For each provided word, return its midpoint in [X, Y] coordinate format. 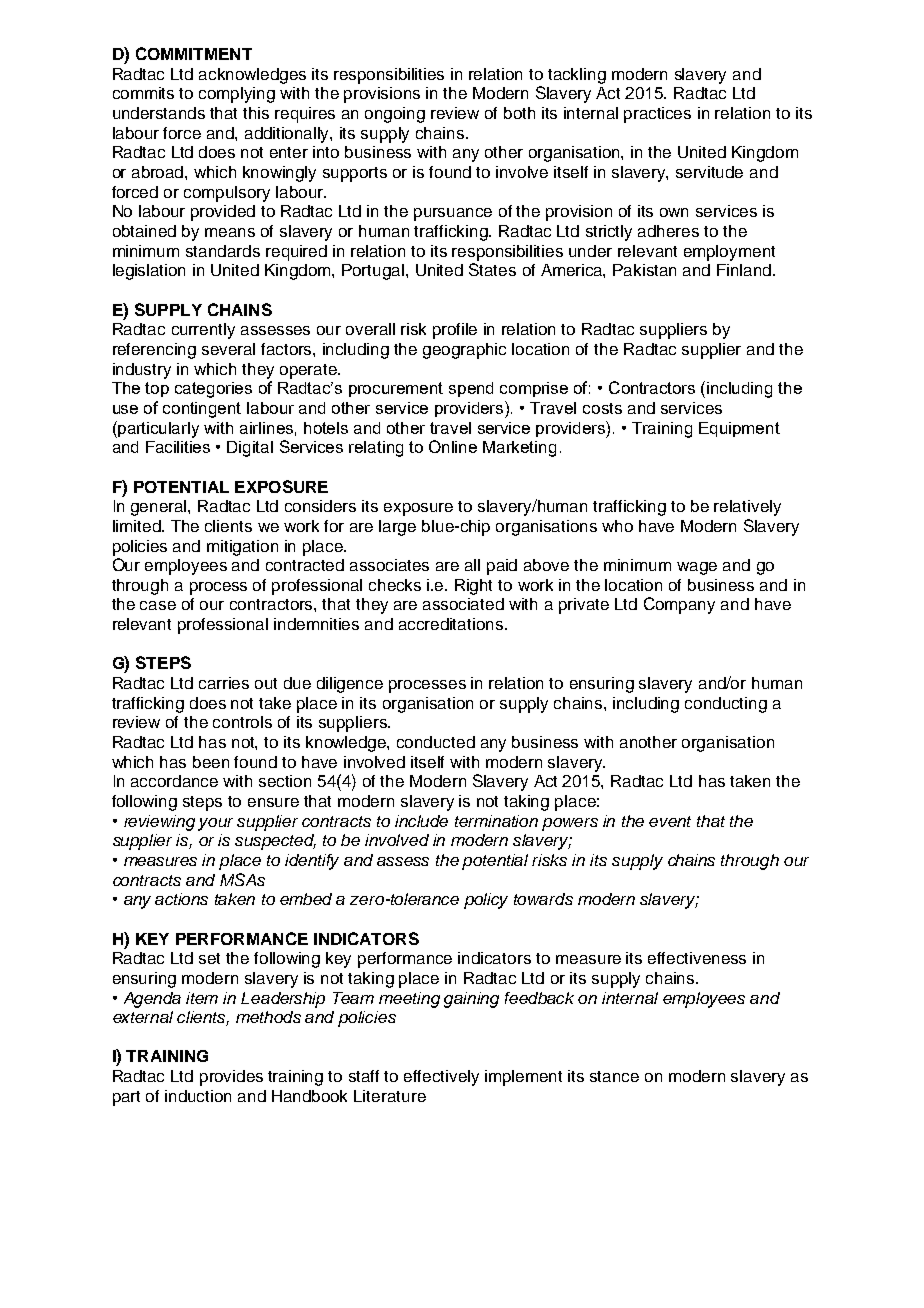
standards [223, 251]
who [617, 526]
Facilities [178, 447]
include [421, 821]
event [670, 821]
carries [224, 683]
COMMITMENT [194, 53]
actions [181, 899]
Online [453, 446]
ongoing [395, 115]
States [492, 269]
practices [657, 115]
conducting [726, 705]
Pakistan [644, 270]
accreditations [452, 624]
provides [231, 1078]
